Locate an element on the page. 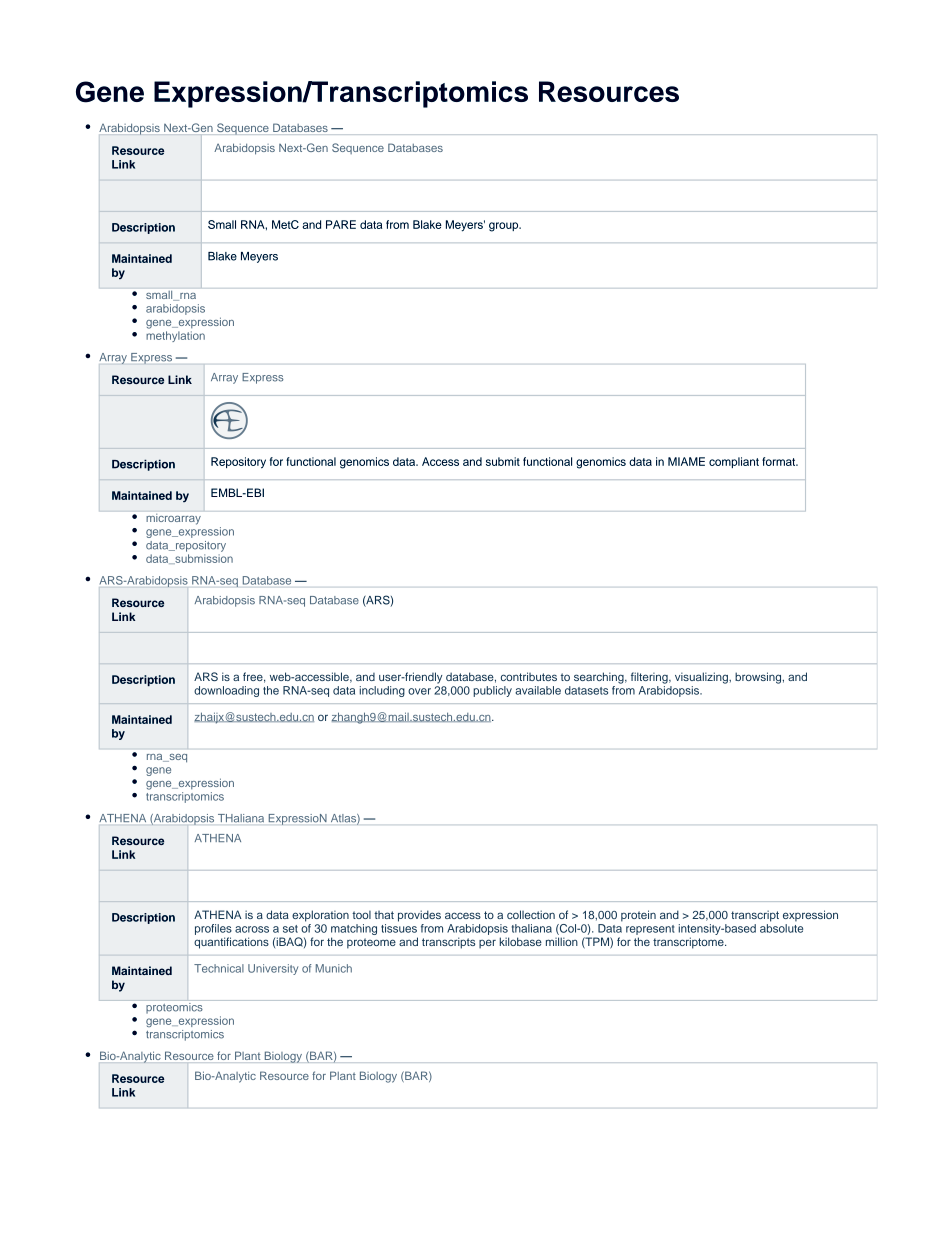 The height and width of the image is (1233, 952). contributes is located at coordinates (529, 676).
